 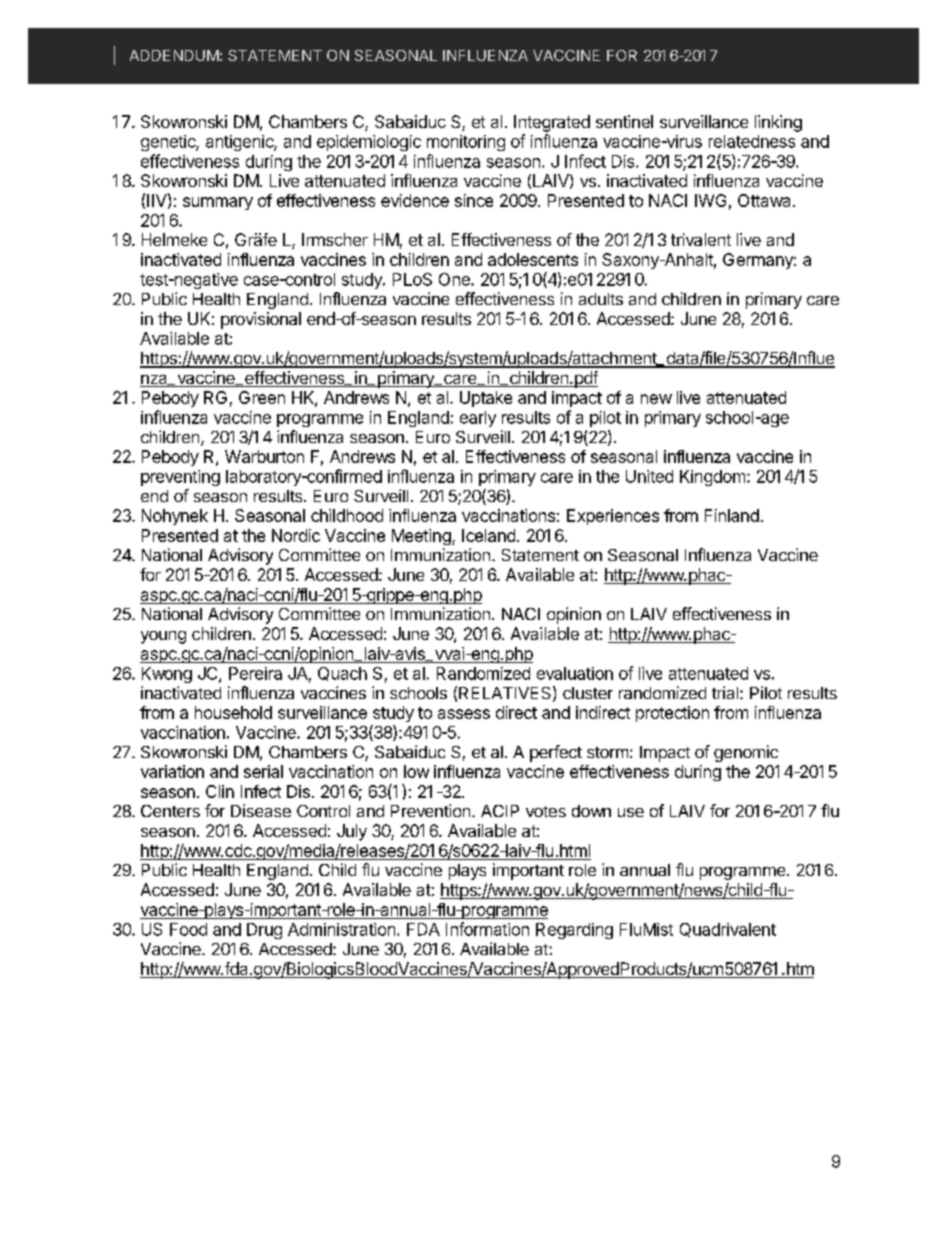 What do you see at coordinates (574, 931) in the screenshot?
I see `Regarding` at bounding box center [574, 931].
